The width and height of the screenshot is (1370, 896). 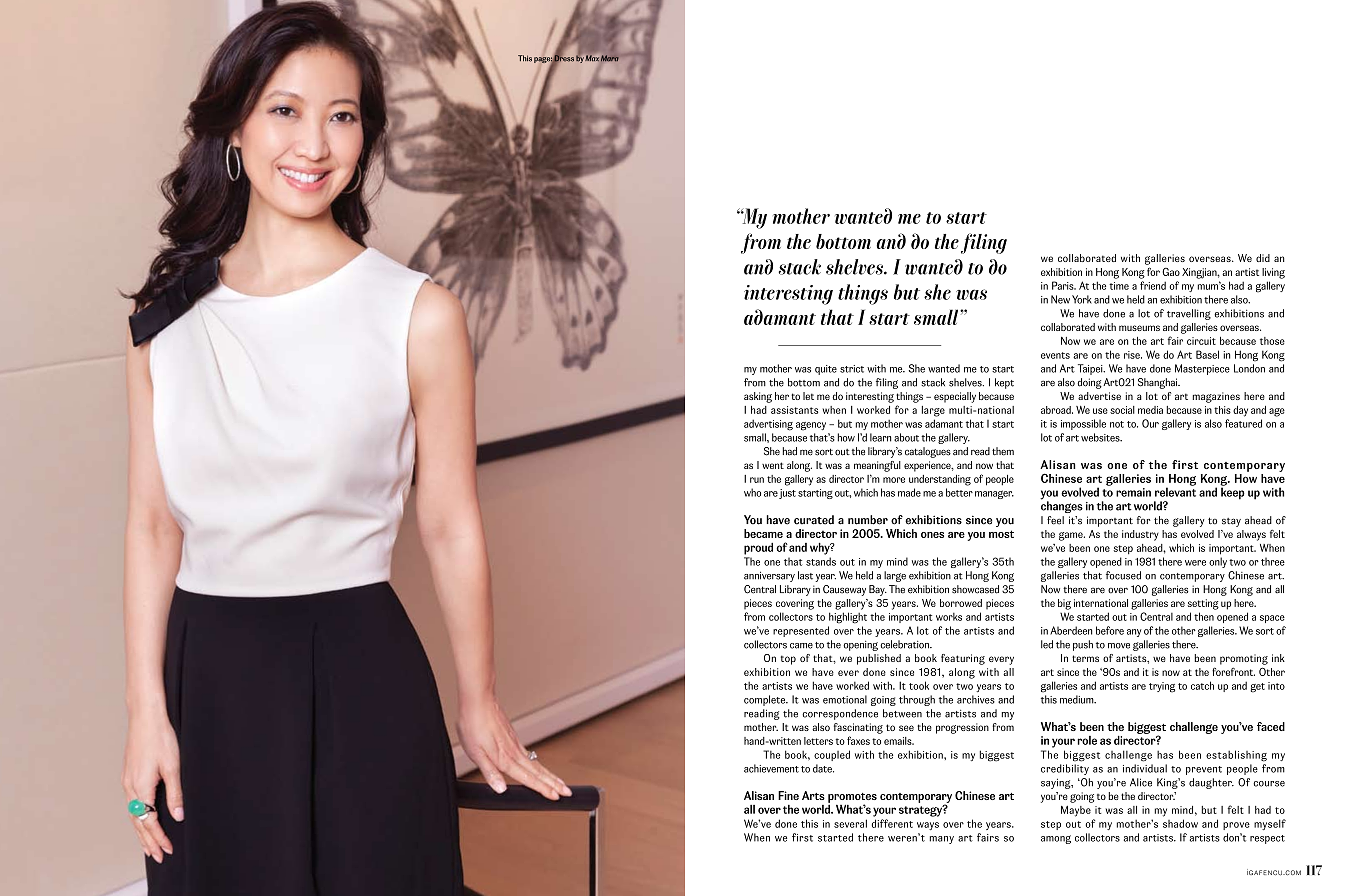 What do you see at coordinates (1263, 258) in the screenshot?
I see `did` at bounding box center [1263, 258].
